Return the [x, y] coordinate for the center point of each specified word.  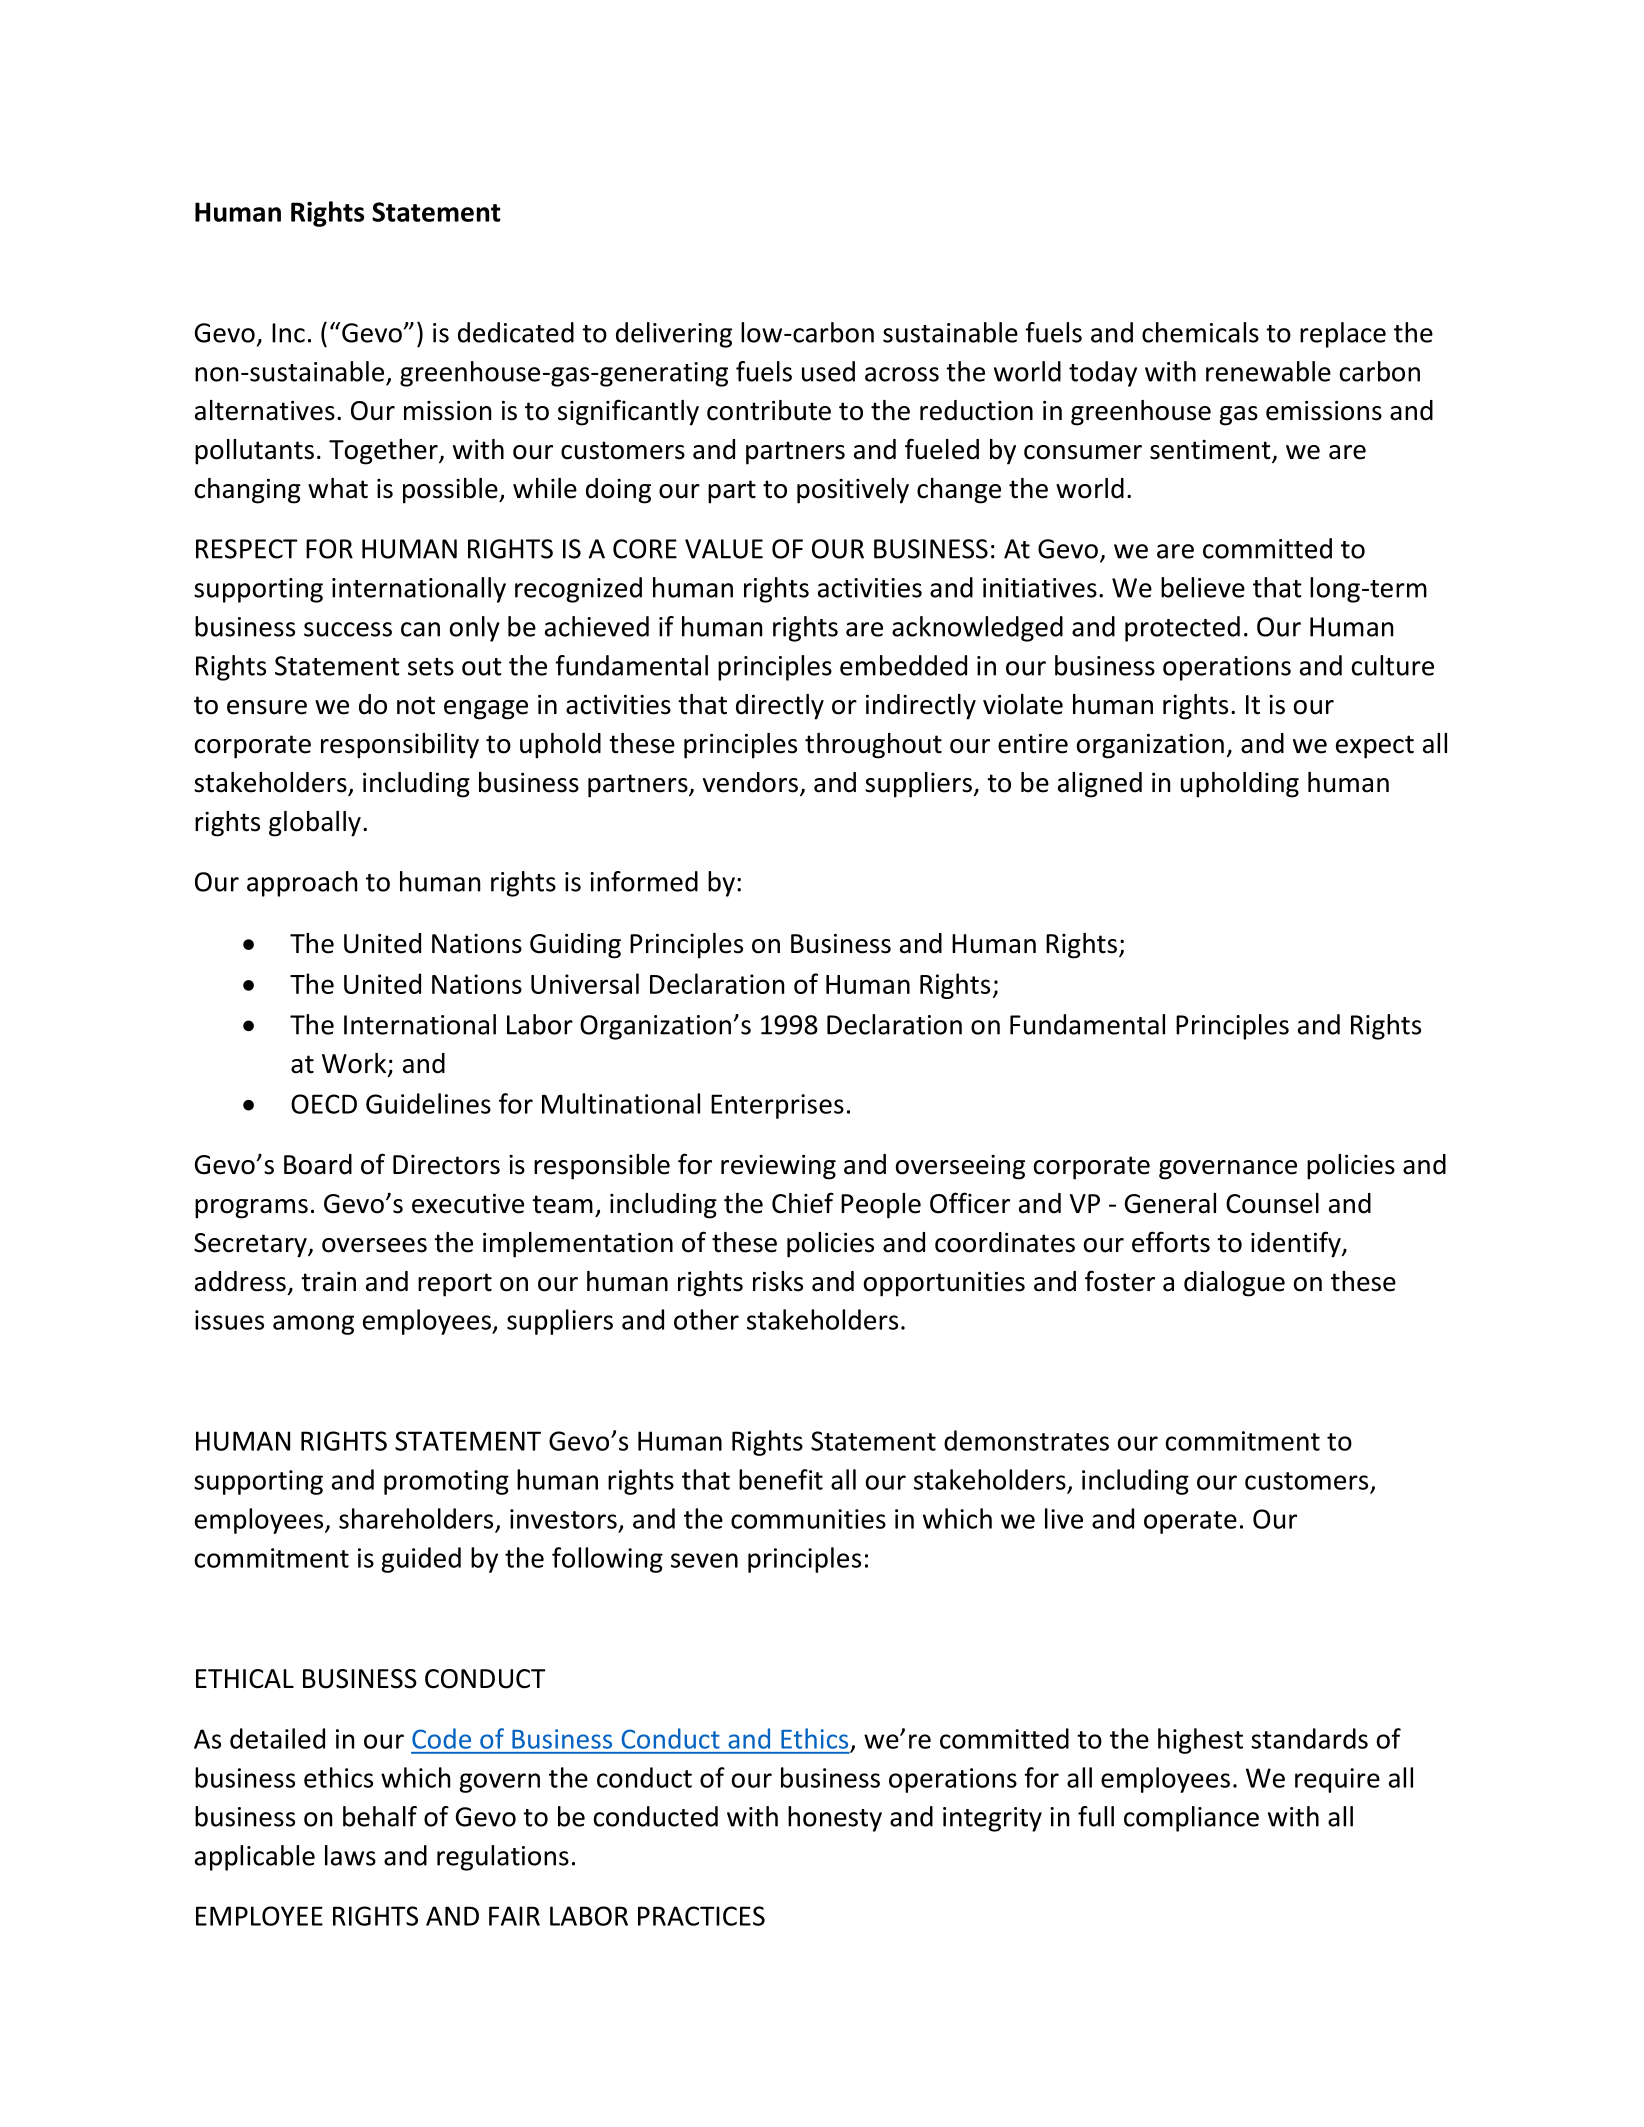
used [828, 371]
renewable [1268, 371]
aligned [1100, 785]
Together [384, 452]
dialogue [1234, 1284]
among [313, 1325]
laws [350, 1855]
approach [302, 884]
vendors [750, 782]
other [706, 1319]
